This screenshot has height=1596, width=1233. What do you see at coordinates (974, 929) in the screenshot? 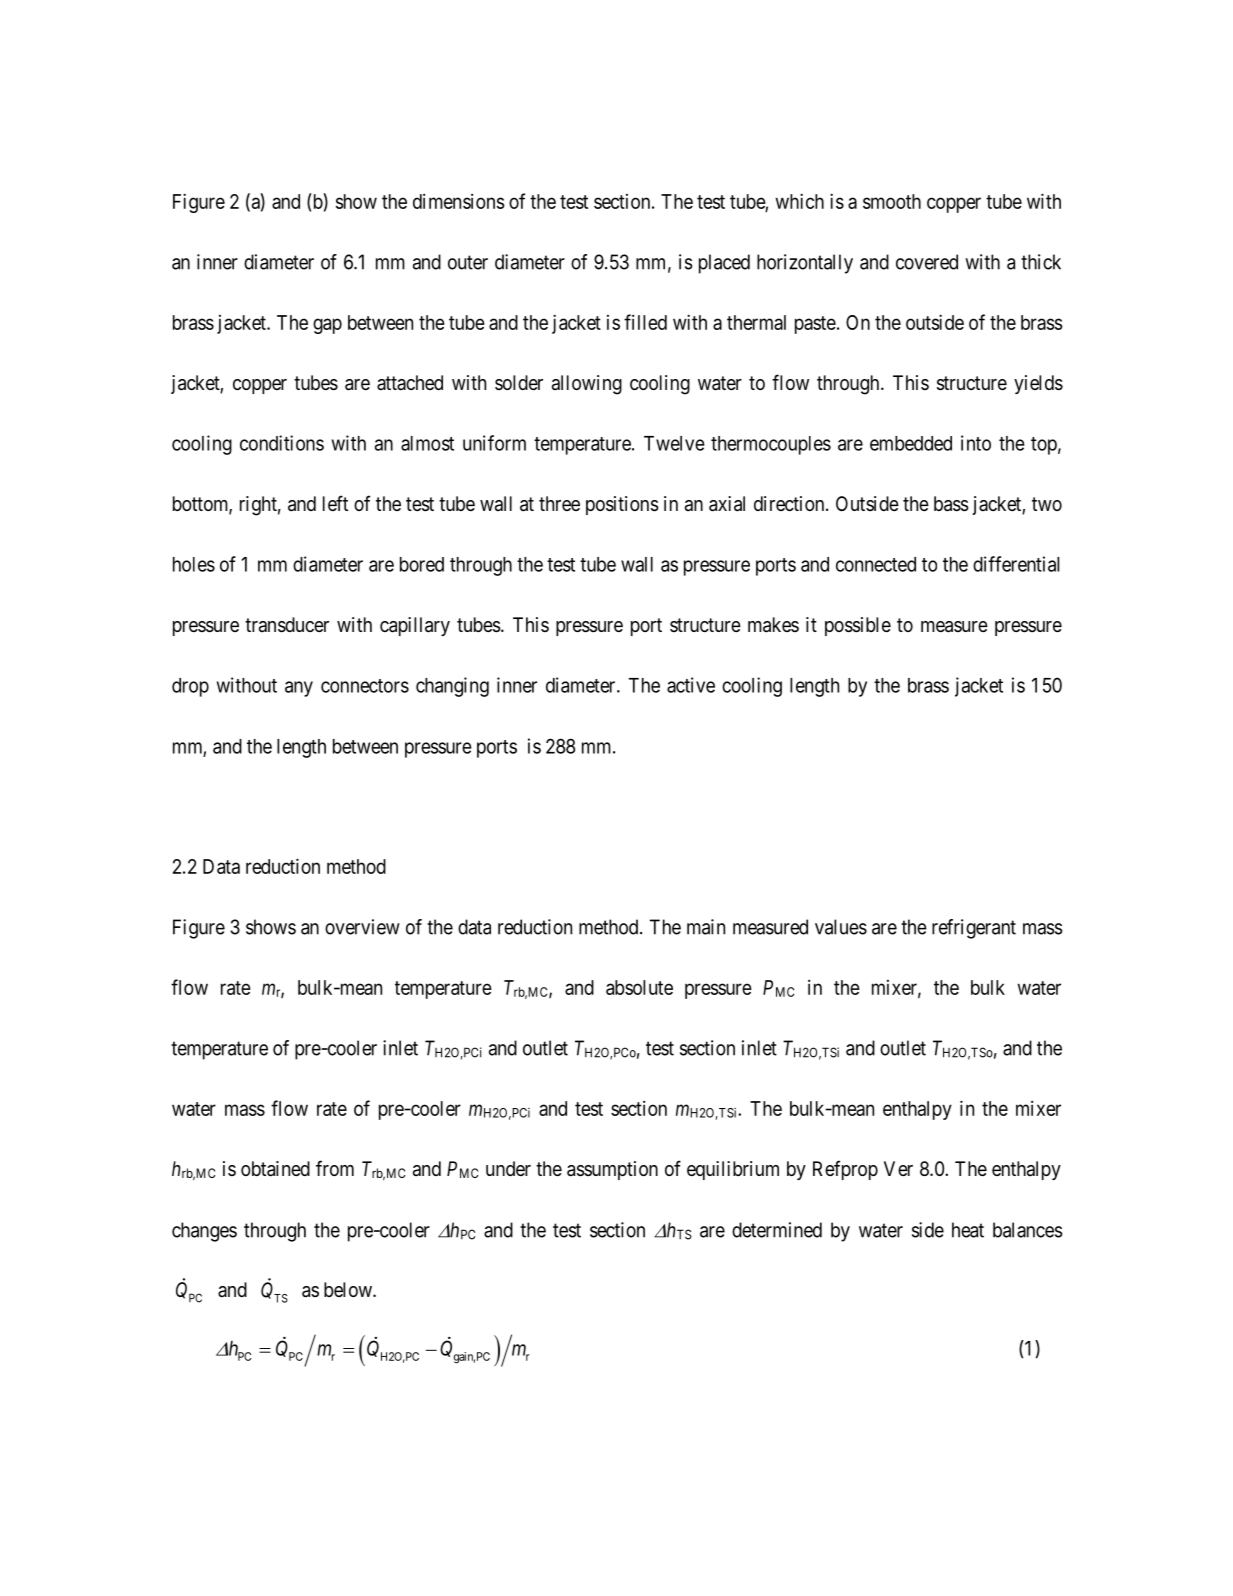
I see `refrigerant` at bounding box center [974, 929].
